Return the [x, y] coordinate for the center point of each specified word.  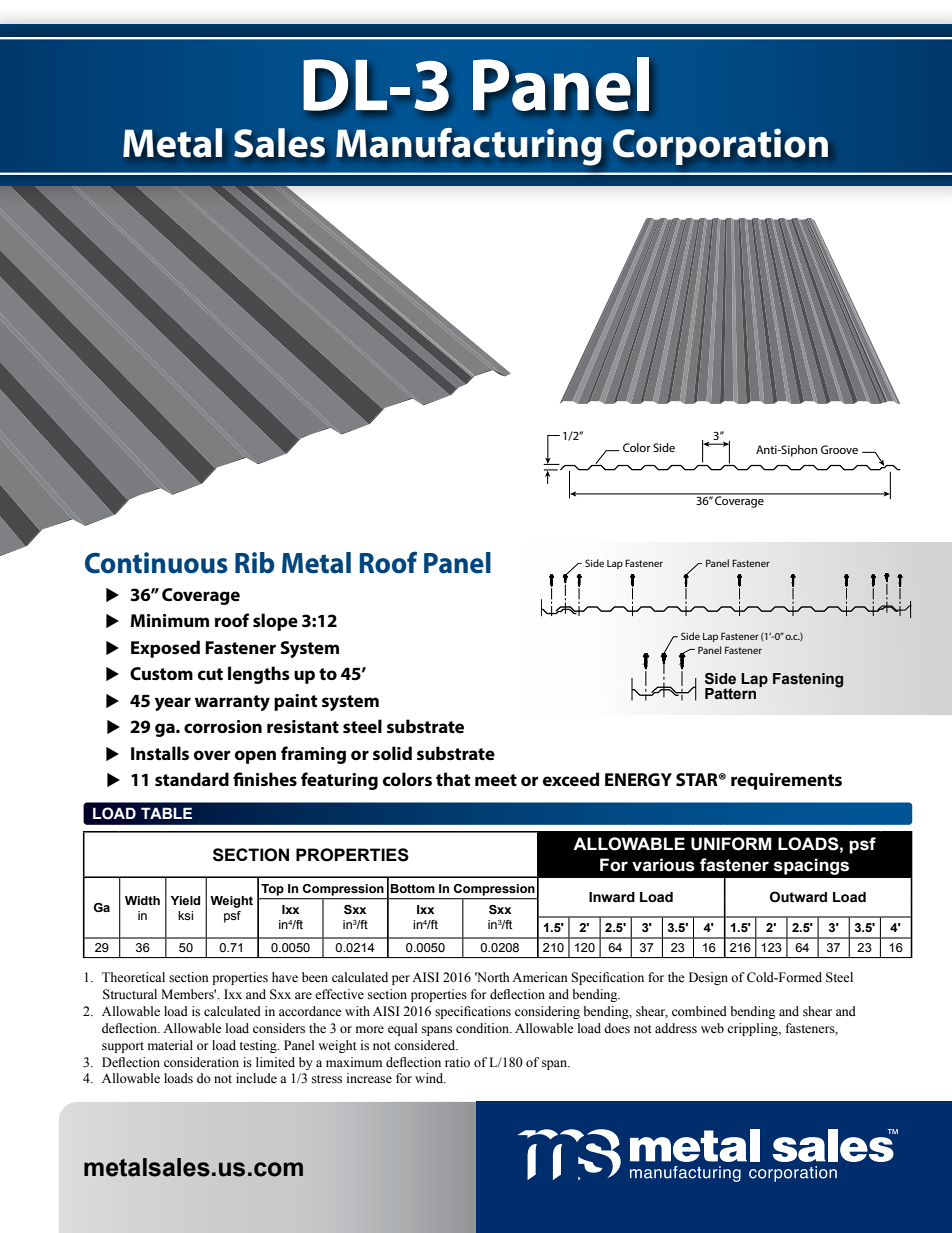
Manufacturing [469, 147]
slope [275, 622]
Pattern [730, 694]
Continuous [156, 563]
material [170, 1045]
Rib [255, 563]
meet [496, 780]
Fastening [808, 680]
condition [483, 1028]
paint [295, 702]
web [712, 1028]
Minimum [170, 620]
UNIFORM [731, 844]
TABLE [166, 813]
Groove [839, 449]
